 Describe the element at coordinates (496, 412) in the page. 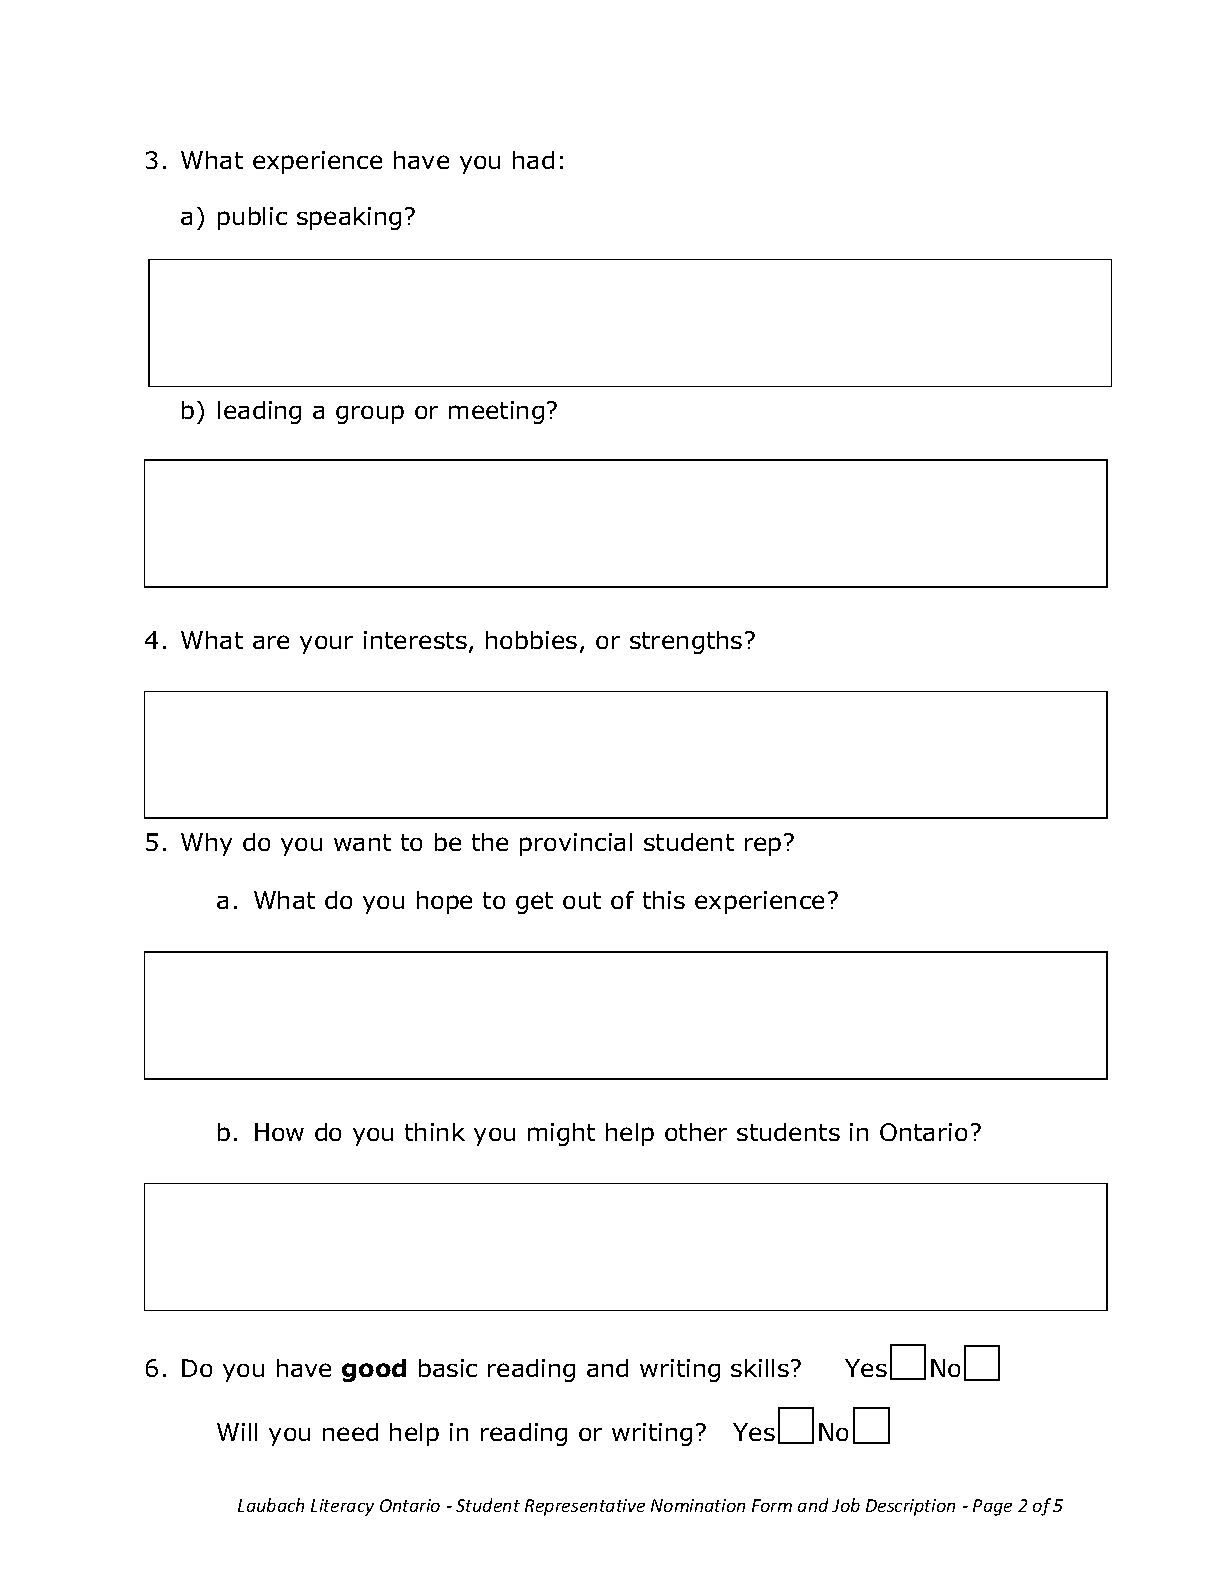

I see `meeting` at that location.
